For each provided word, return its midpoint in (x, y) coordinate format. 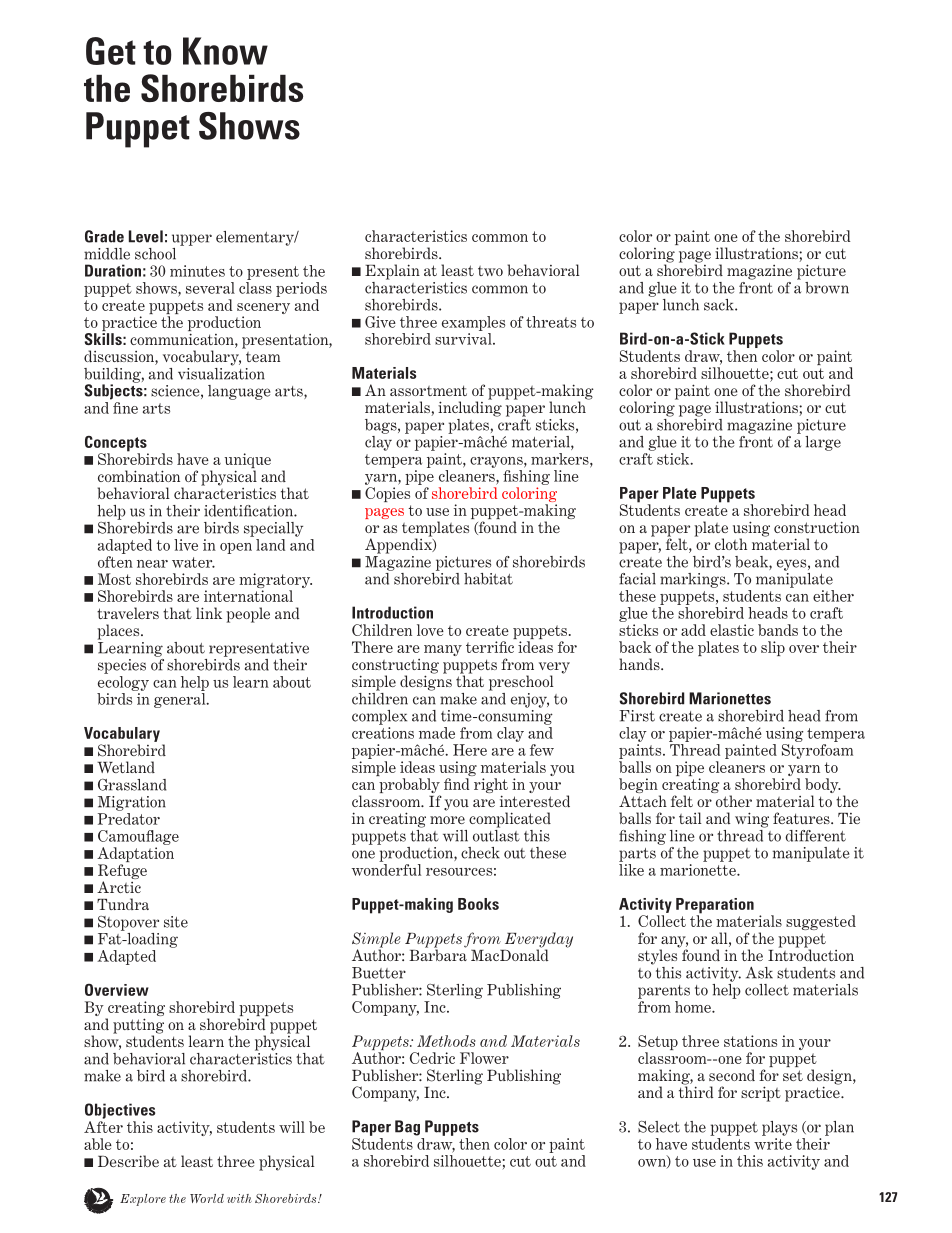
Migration (132, 803)
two (490, 271)
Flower (484, 1058)
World (207, 1198)
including (470, 408)
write (773, 1142)
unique (247, 462)
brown (827, 288)
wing (752, 820)
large (823, 443)
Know (225, 51)
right (491, 787)
